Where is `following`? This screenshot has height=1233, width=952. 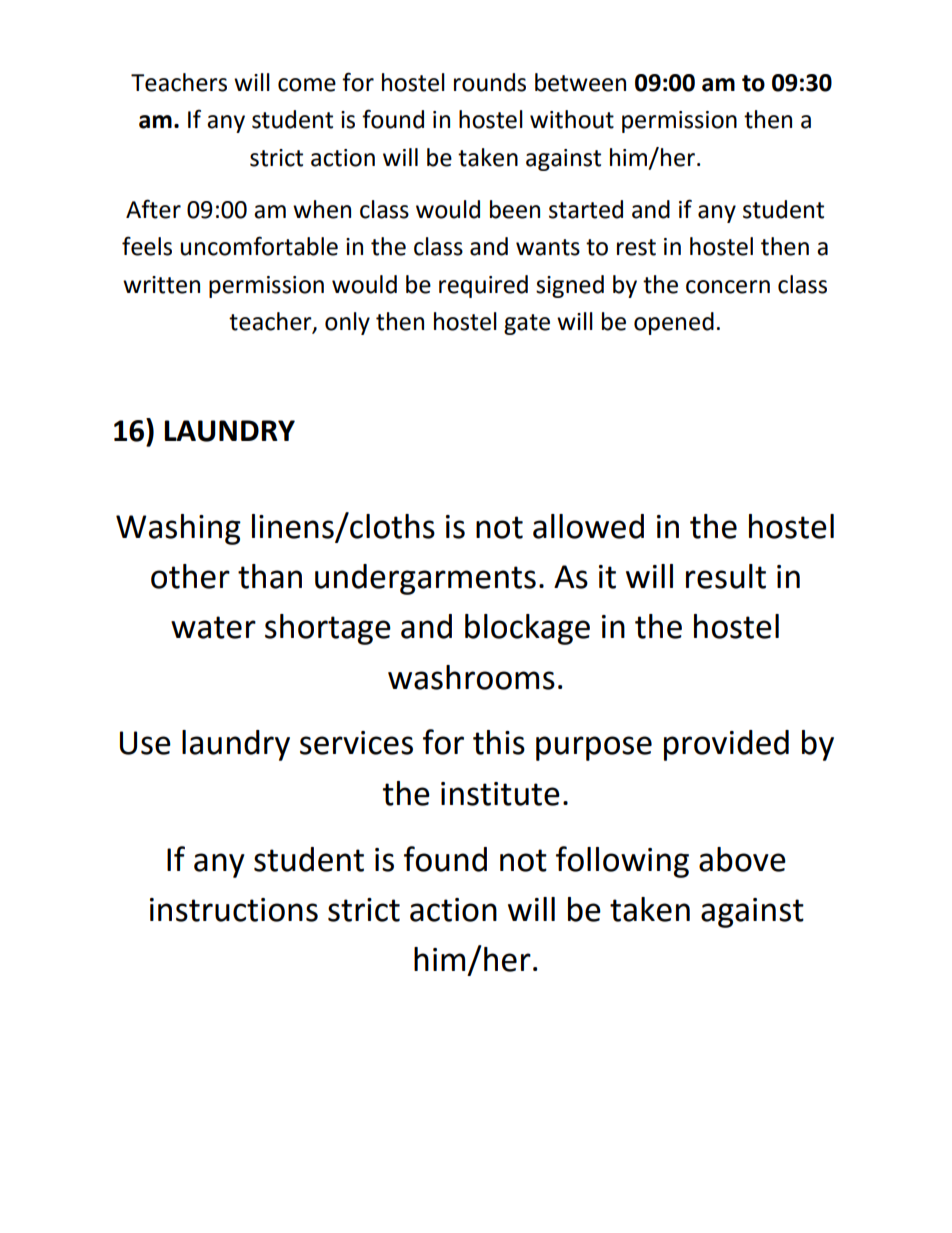
following is located at coordinates (622, 862).
